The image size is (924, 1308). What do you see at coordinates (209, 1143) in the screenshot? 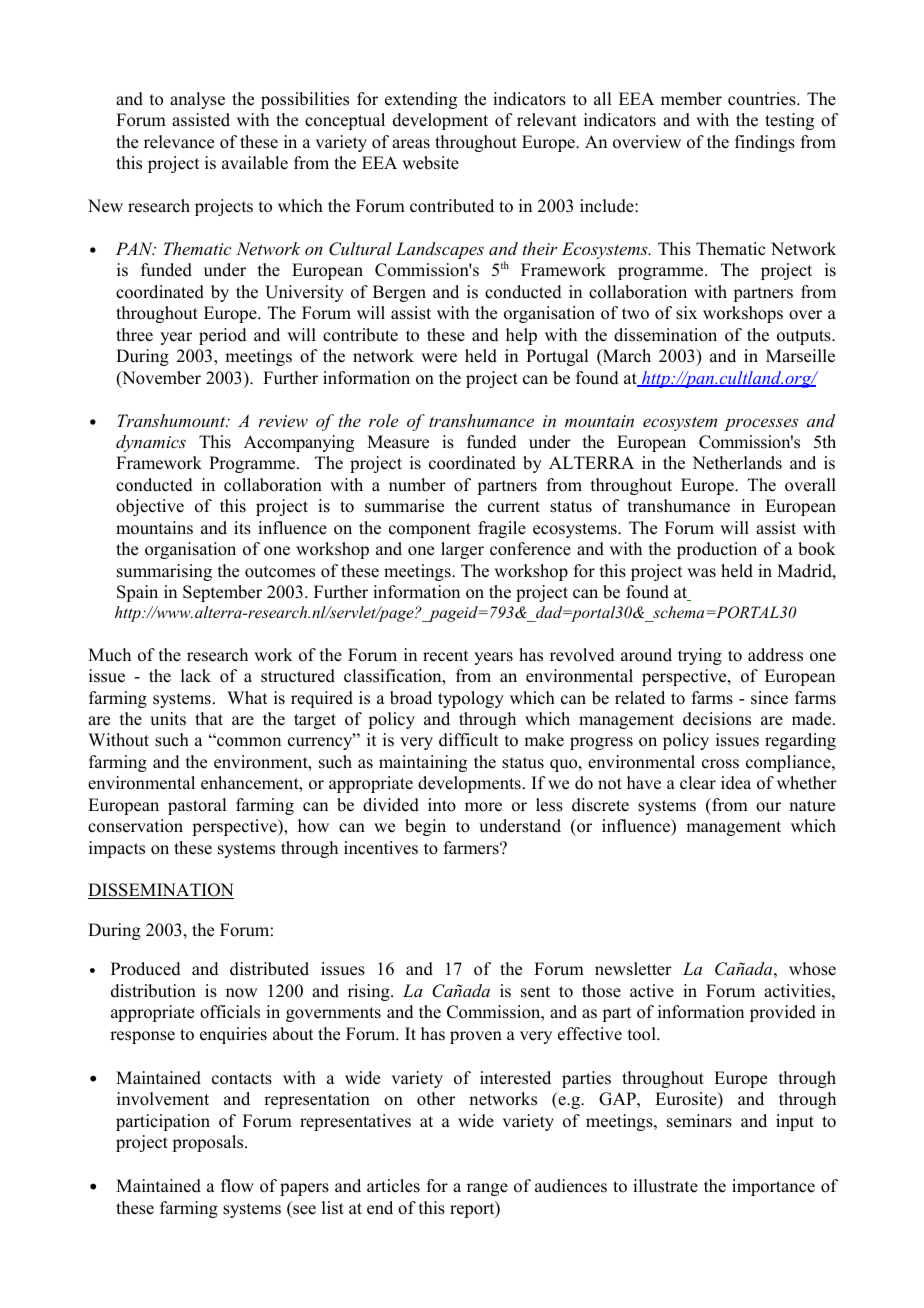
I see `proposals` at bounding box center [209, 1143].
